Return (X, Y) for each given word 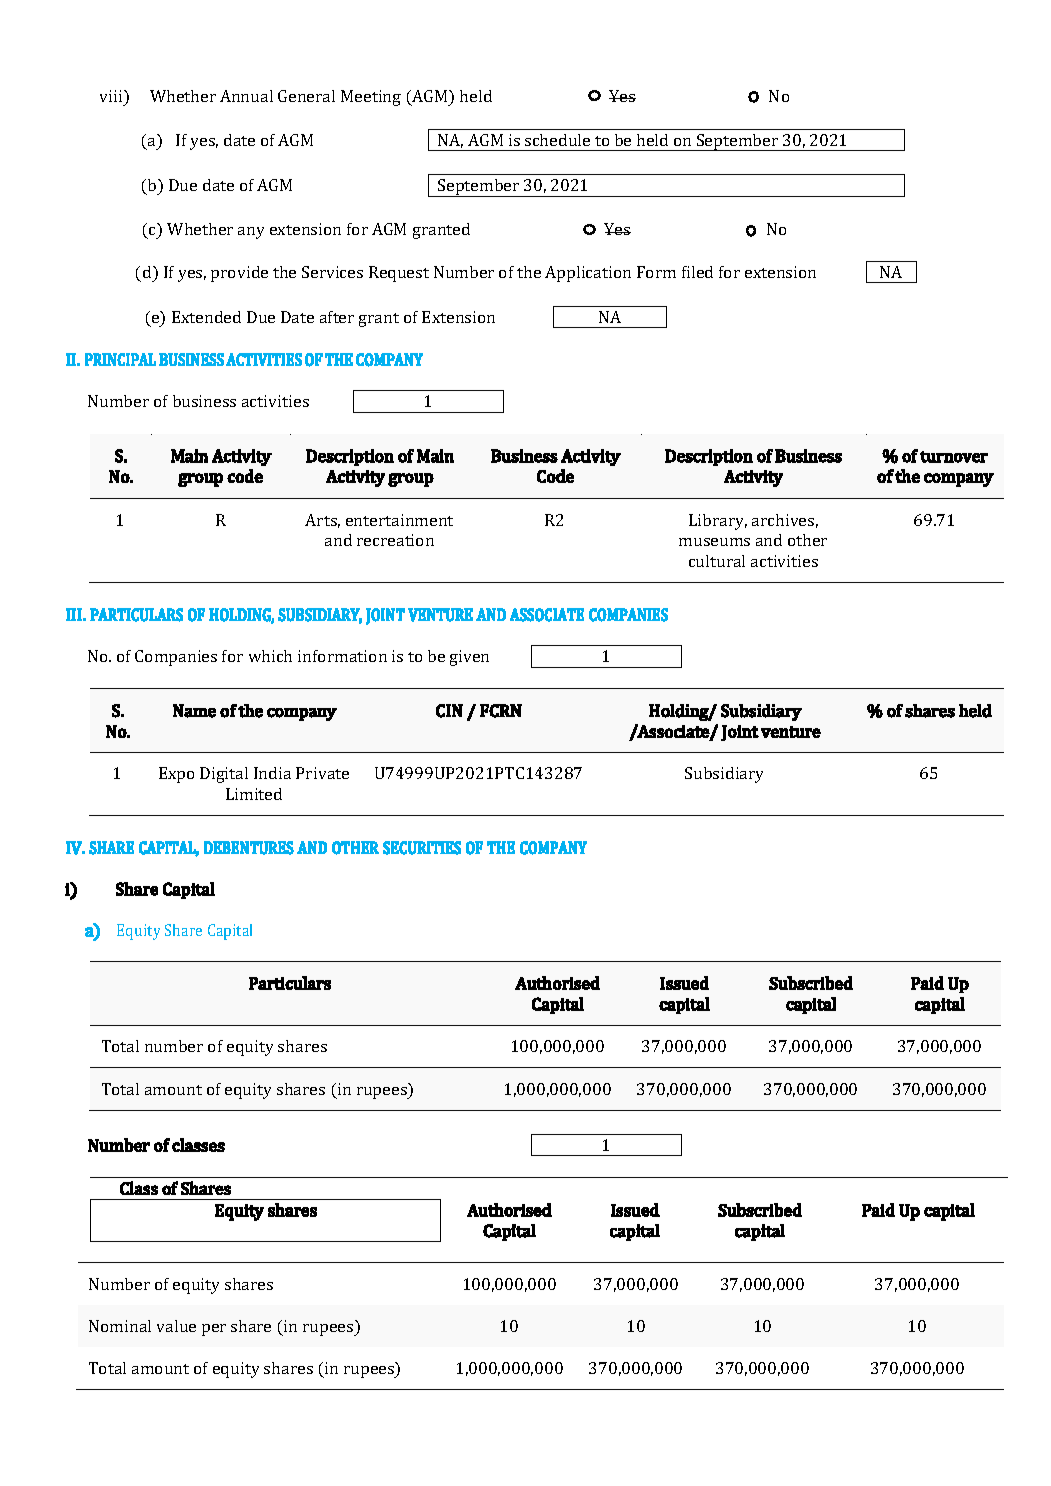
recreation (395, 540)
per (214, 1330)
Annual (246, 96)
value (176, 1326)
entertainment (399, 520)
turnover (954, 457)
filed (697, 272)
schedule (557, 140)
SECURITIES (422, 848)
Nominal (120, 1326)
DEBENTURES (249, 848)
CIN (449, 711)
